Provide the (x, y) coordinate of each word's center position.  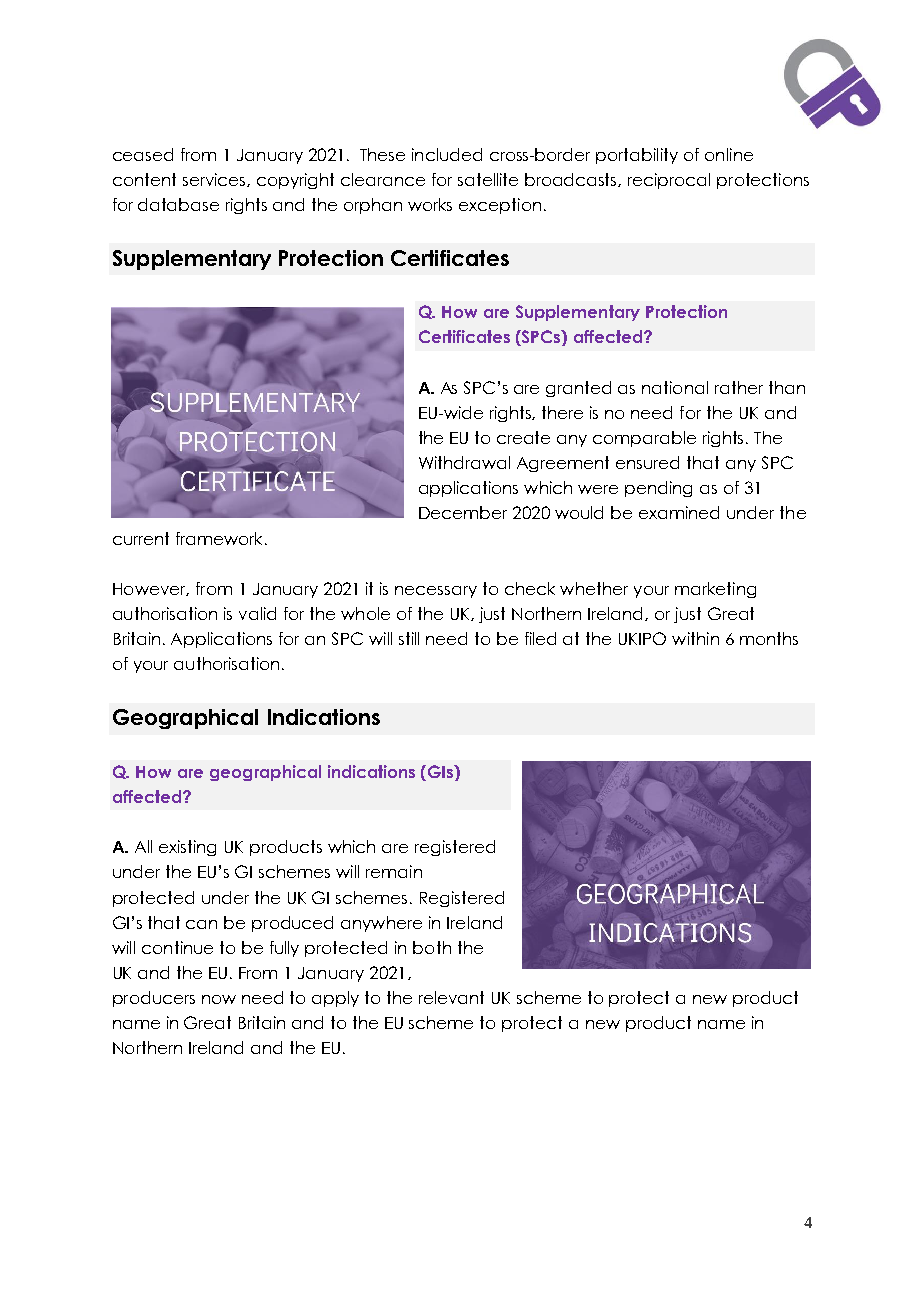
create (523, 437)
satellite (488, 179)
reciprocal (669, 181)
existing (187, 848)
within (695, 638)
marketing (715, 590)
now (219, 999)
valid (257, 613)
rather (739, 387)
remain (394, 871)
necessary (436, 592)
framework (221, 538)
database (178, 204)
